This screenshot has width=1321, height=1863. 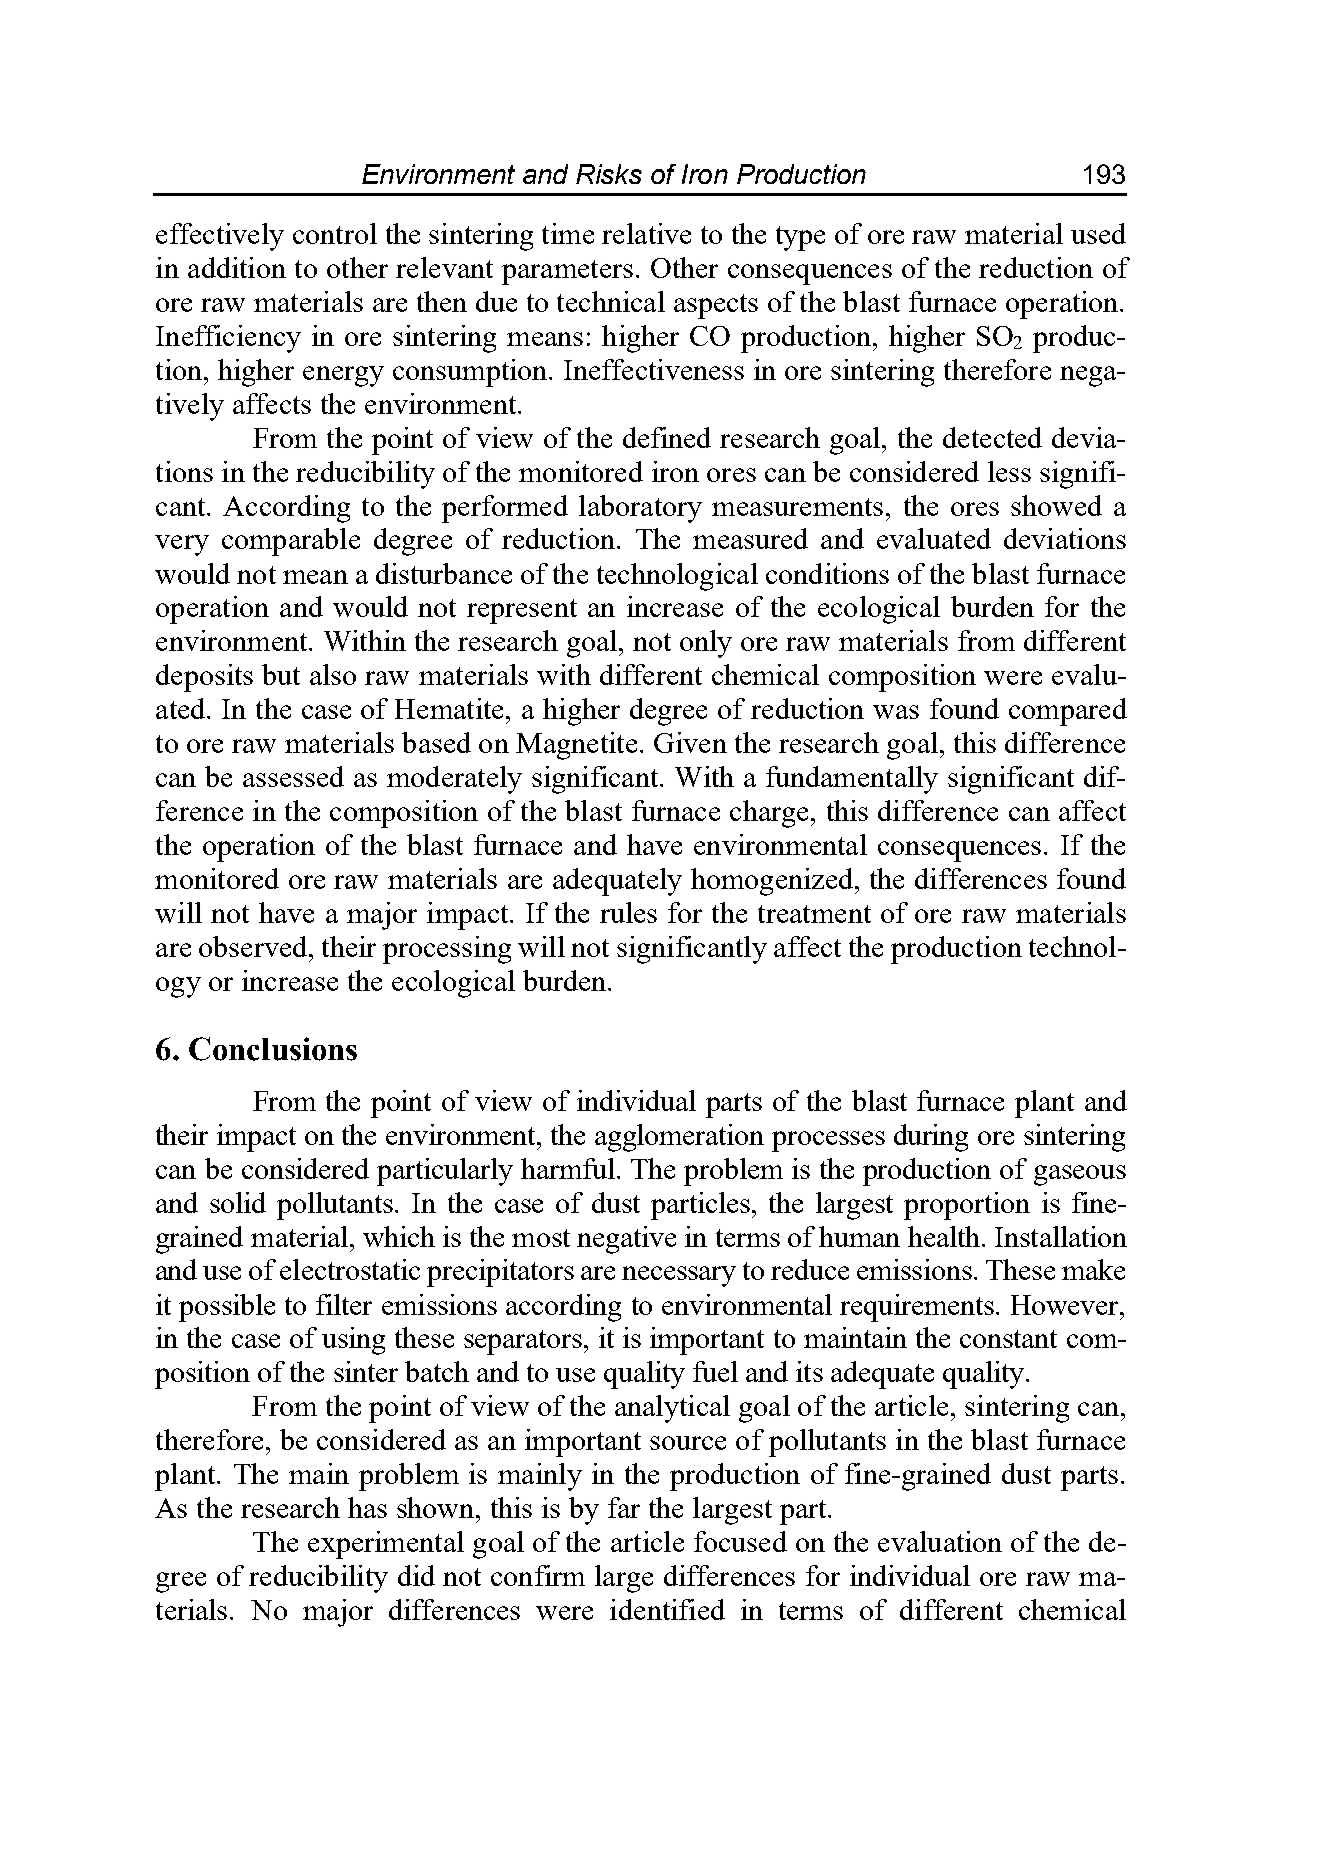 I want to click on Conclusions, so click(x=273, y=1049).
